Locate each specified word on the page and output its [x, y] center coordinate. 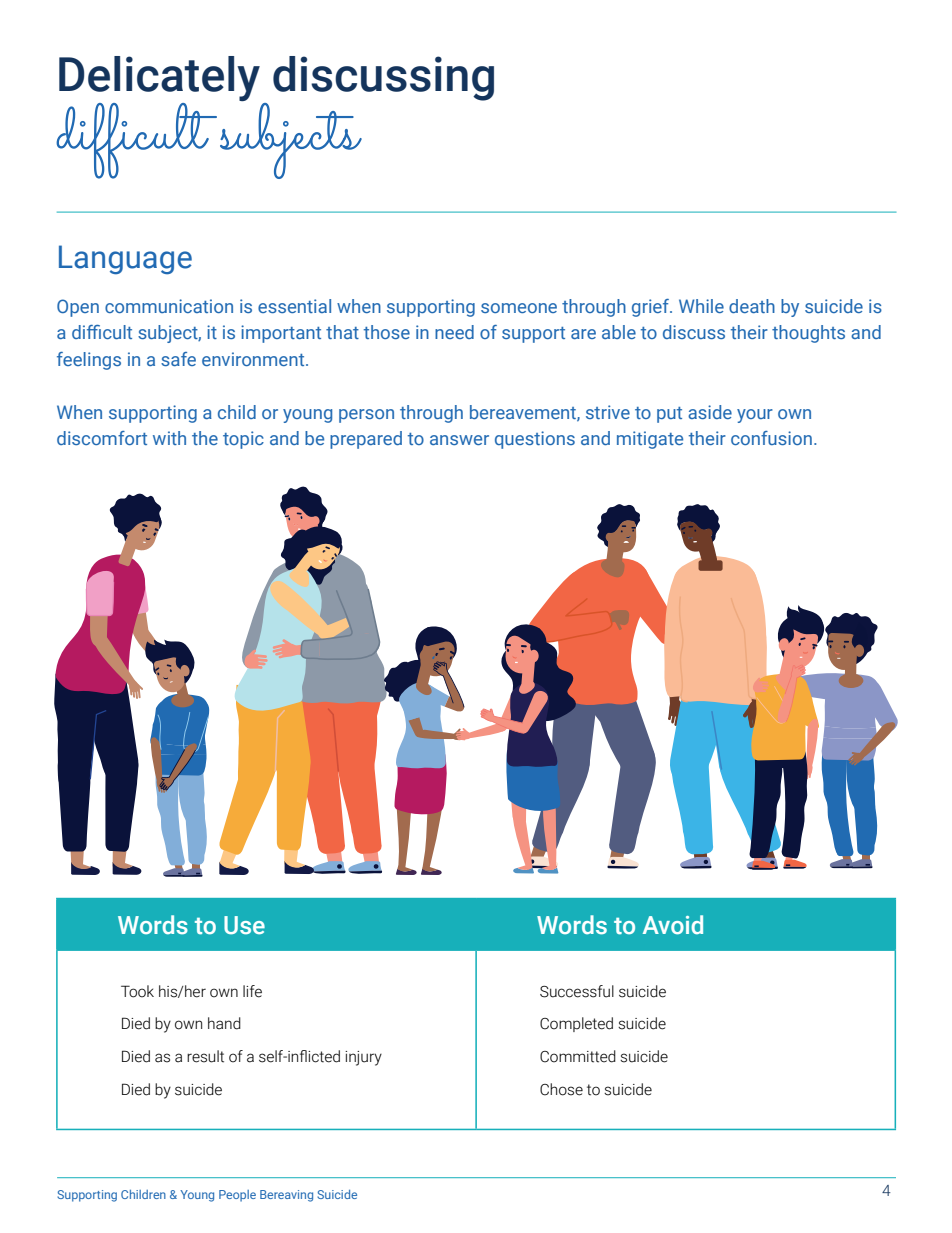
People [237, 1196]
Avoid [673, 925]
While [701, 306]
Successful [577, 991]
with [169, 438]
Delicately [159, 78]
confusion [771, 438]
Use [244, 925]
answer [459, 440]
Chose [561, 1089]
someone [519, 308]
